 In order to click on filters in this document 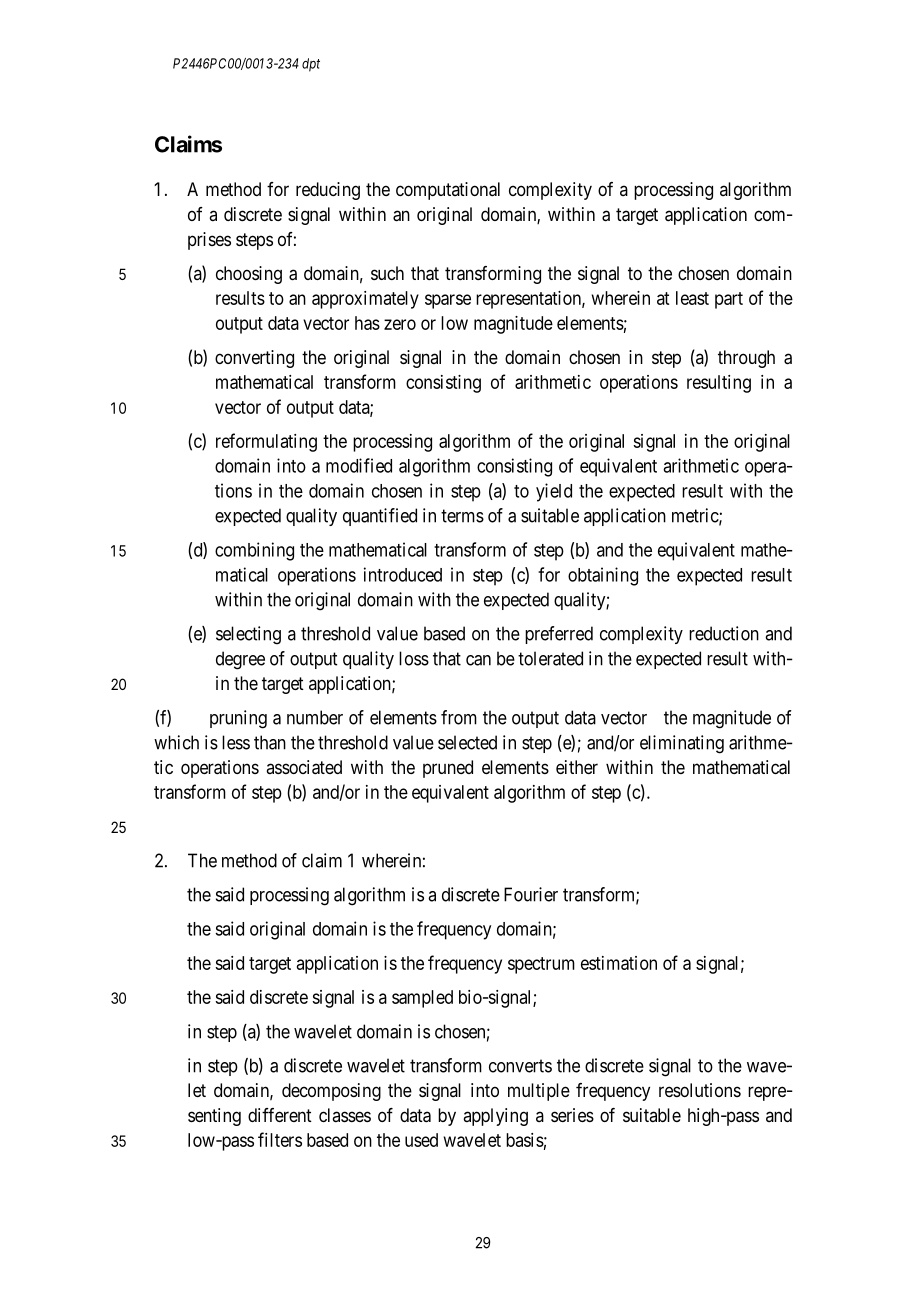, I will do `click(280, 1139)`.
